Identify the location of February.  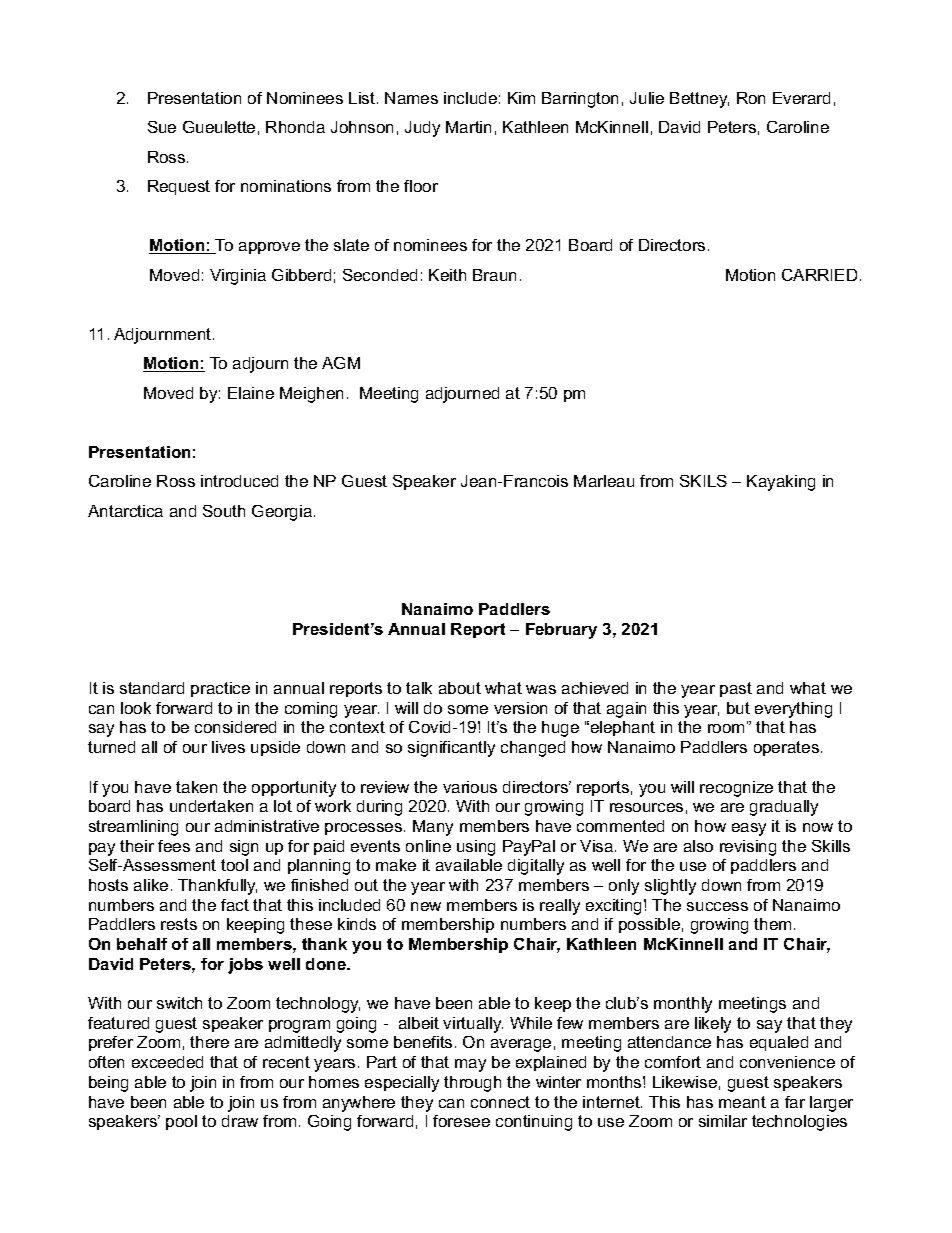
(561, 631).
